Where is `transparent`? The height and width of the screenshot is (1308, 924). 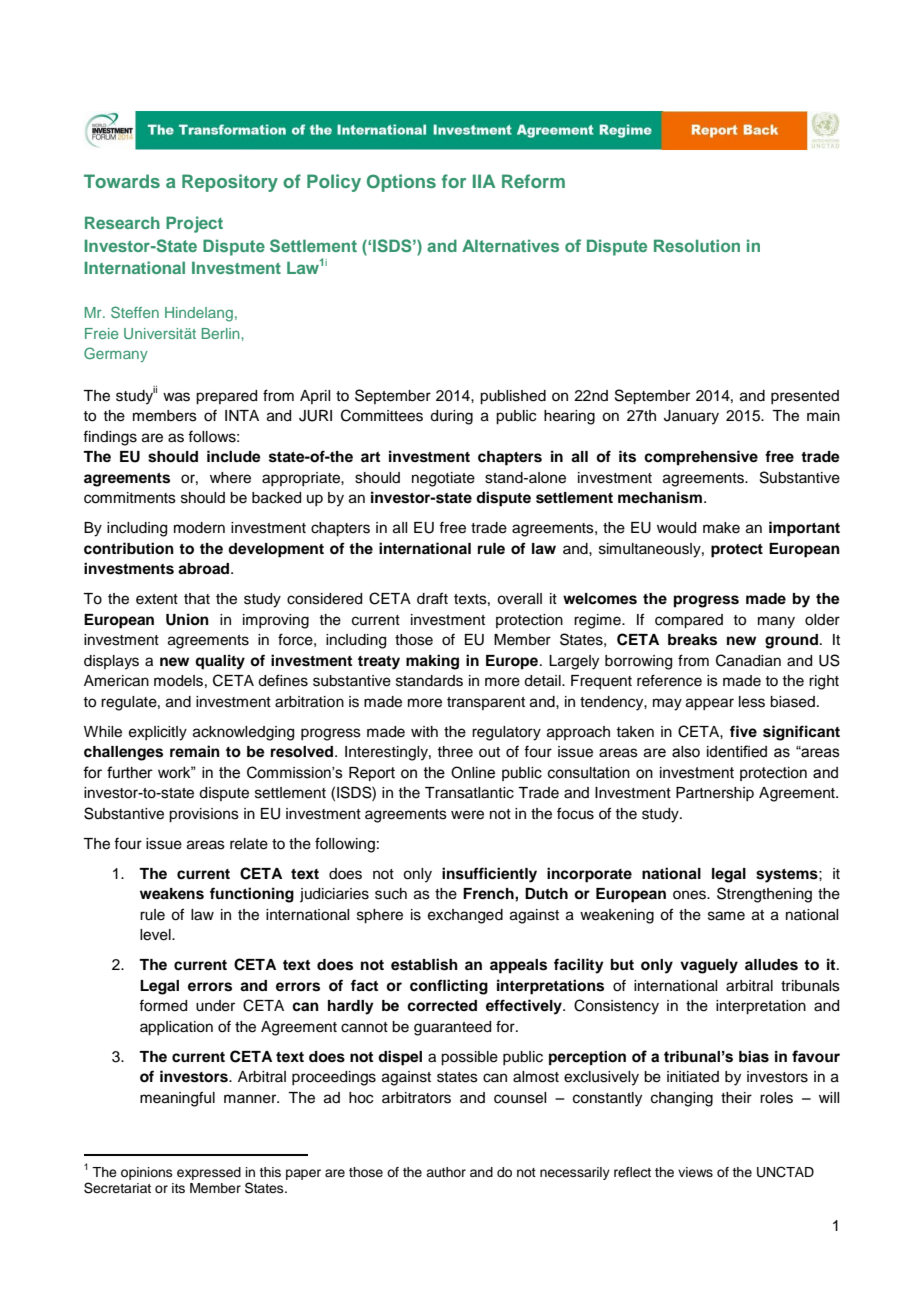
transparent is located at coordinates (486, 703).
